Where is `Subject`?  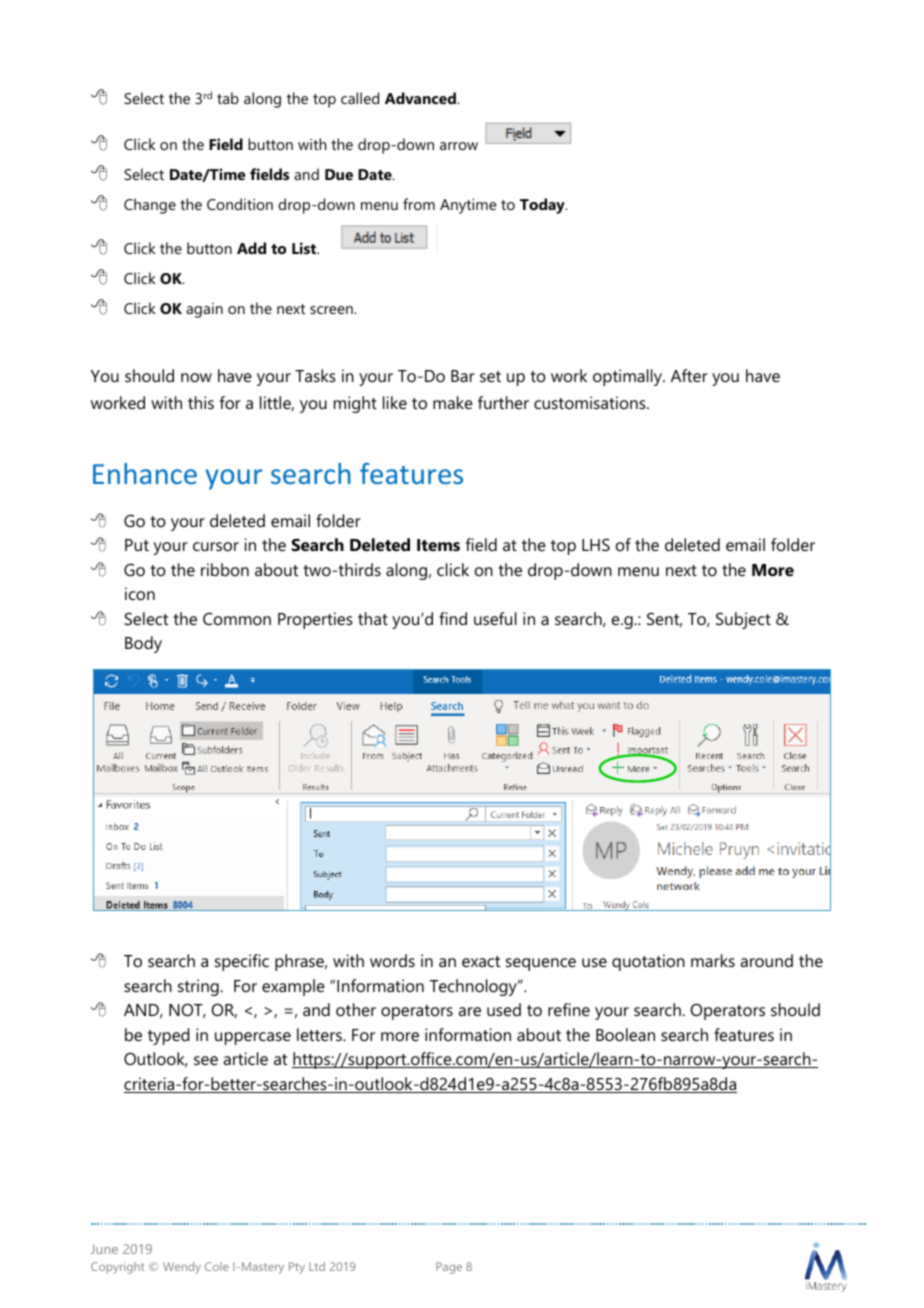
Subject is located at coordinates (743, 620).
